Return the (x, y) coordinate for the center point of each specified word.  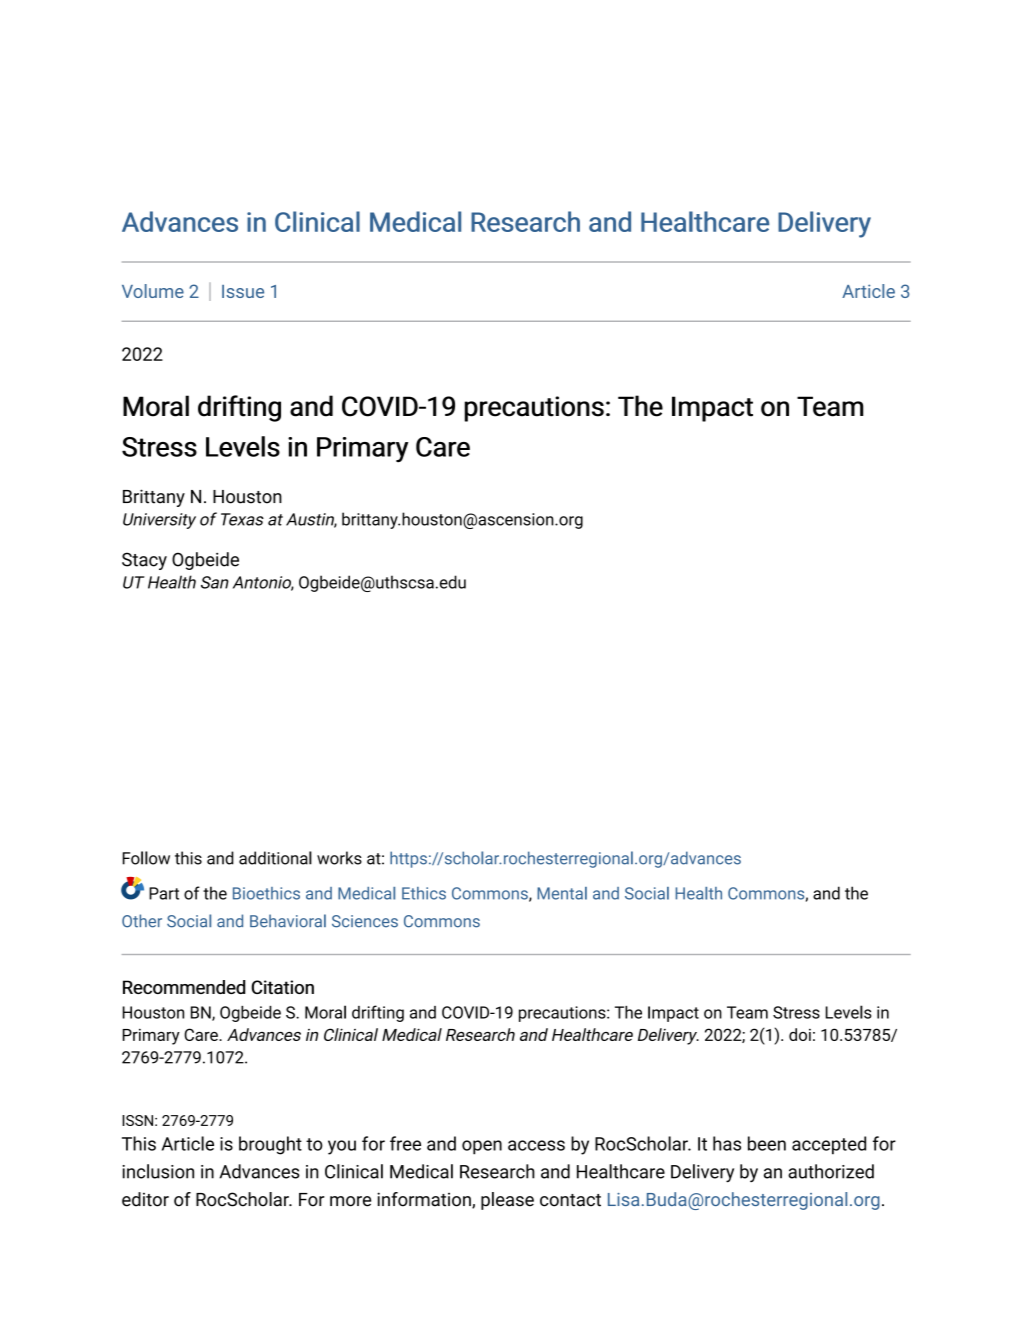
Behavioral (288, 921)
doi (800, 1034)
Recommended (184, 987)
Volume (153, 291)
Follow (146, 858)
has (727, 1143)
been (767, 1143)
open (482, 1147)
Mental (562, 893)
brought (270, 1145)
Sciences (365, 921)
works (339, 858)
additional (275, 858)
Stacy (144, 561)
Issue (243, 291)
